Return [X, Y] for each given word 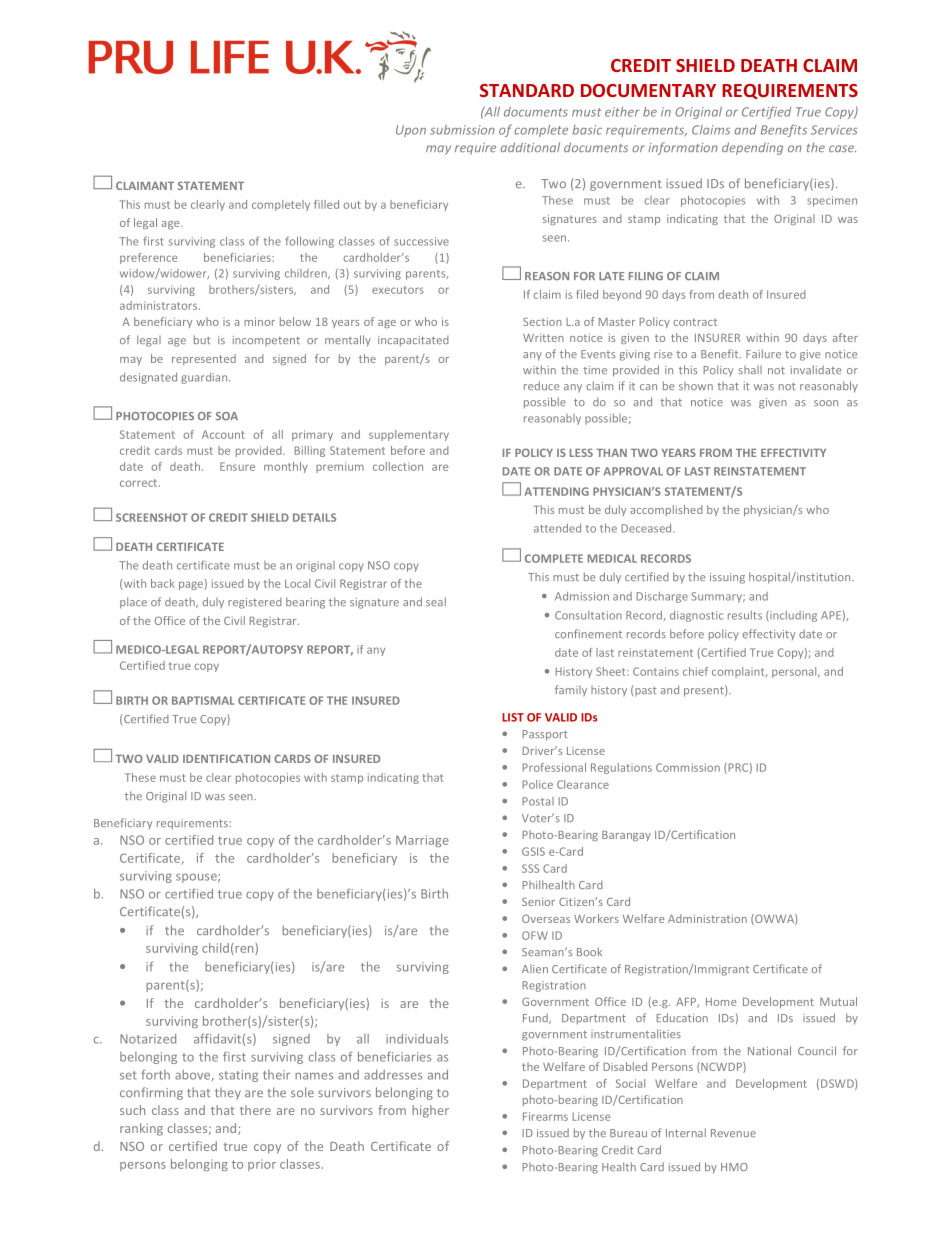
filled [326, 204]
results [745, 615]
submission [462, 130]
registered [255, 603]
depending [752, 148]
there [255, 1110]
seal [436, 601]
